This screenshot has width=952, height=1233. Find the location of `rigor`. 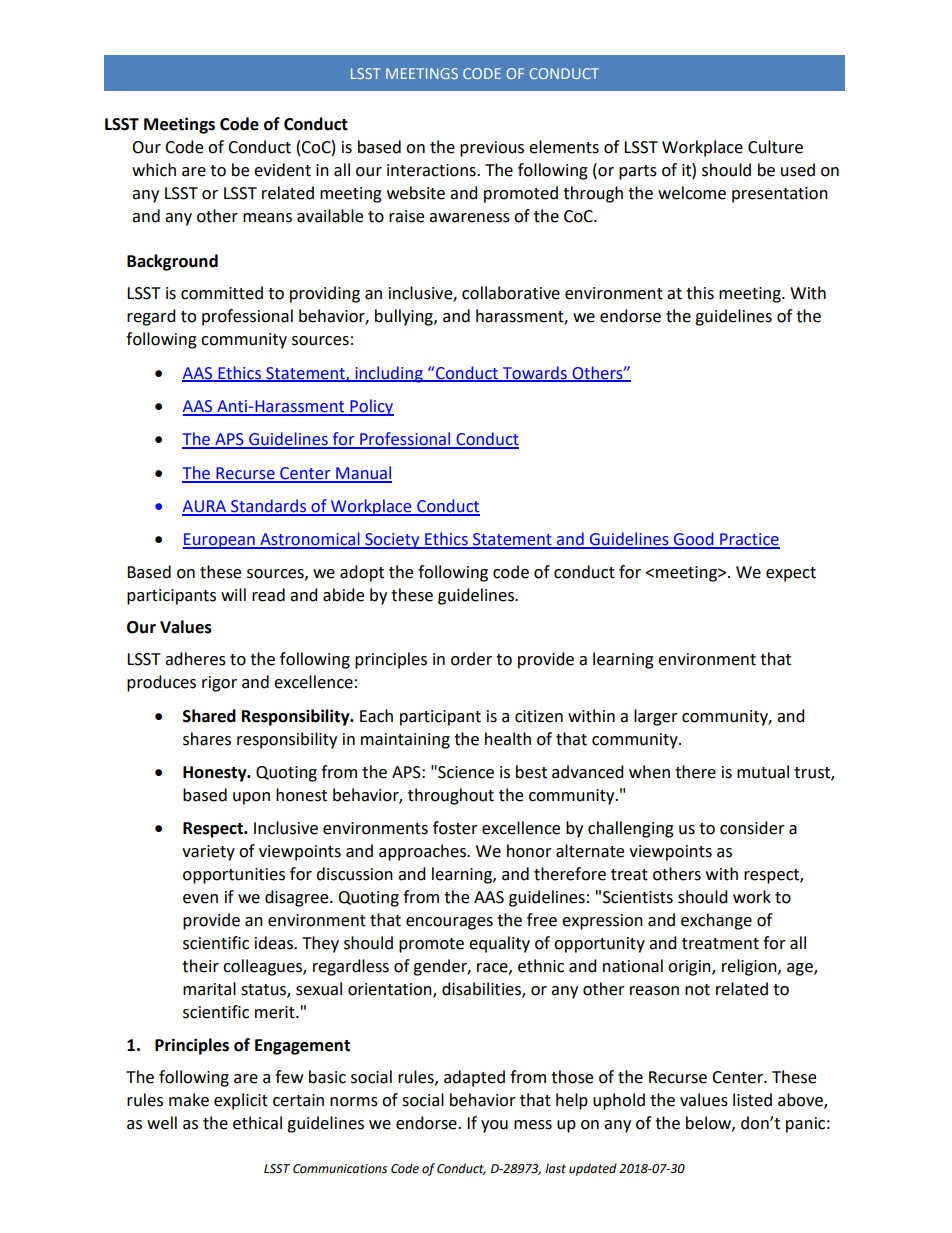

rigor is located at coordinates (219, 684).
